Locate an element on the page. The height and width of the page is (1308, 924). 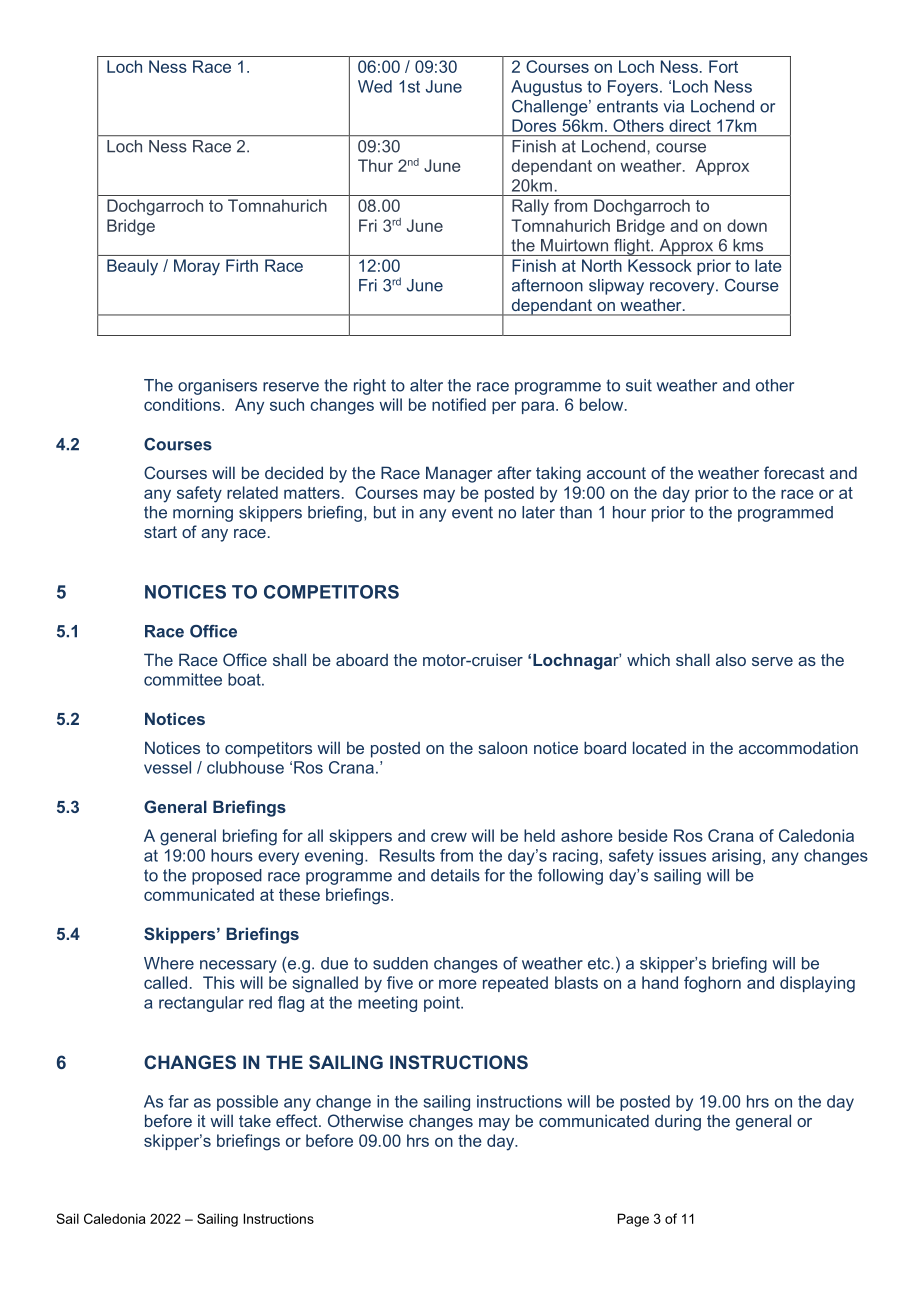
morning is located at coordinates (203, 514).
